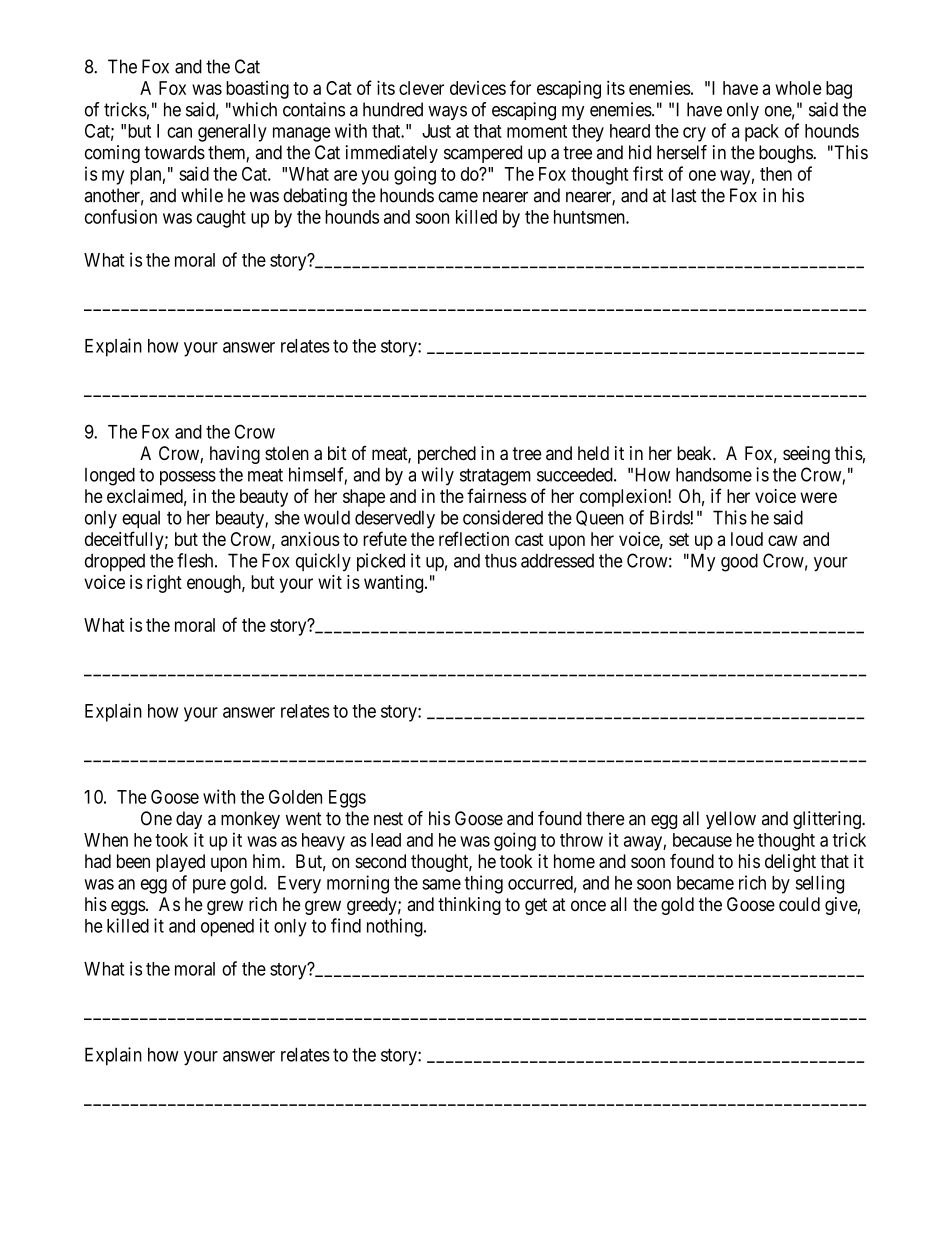  What do you see at coordinates (747, 539) in the document?
I see `loud` at bounding box center [747, 539].
